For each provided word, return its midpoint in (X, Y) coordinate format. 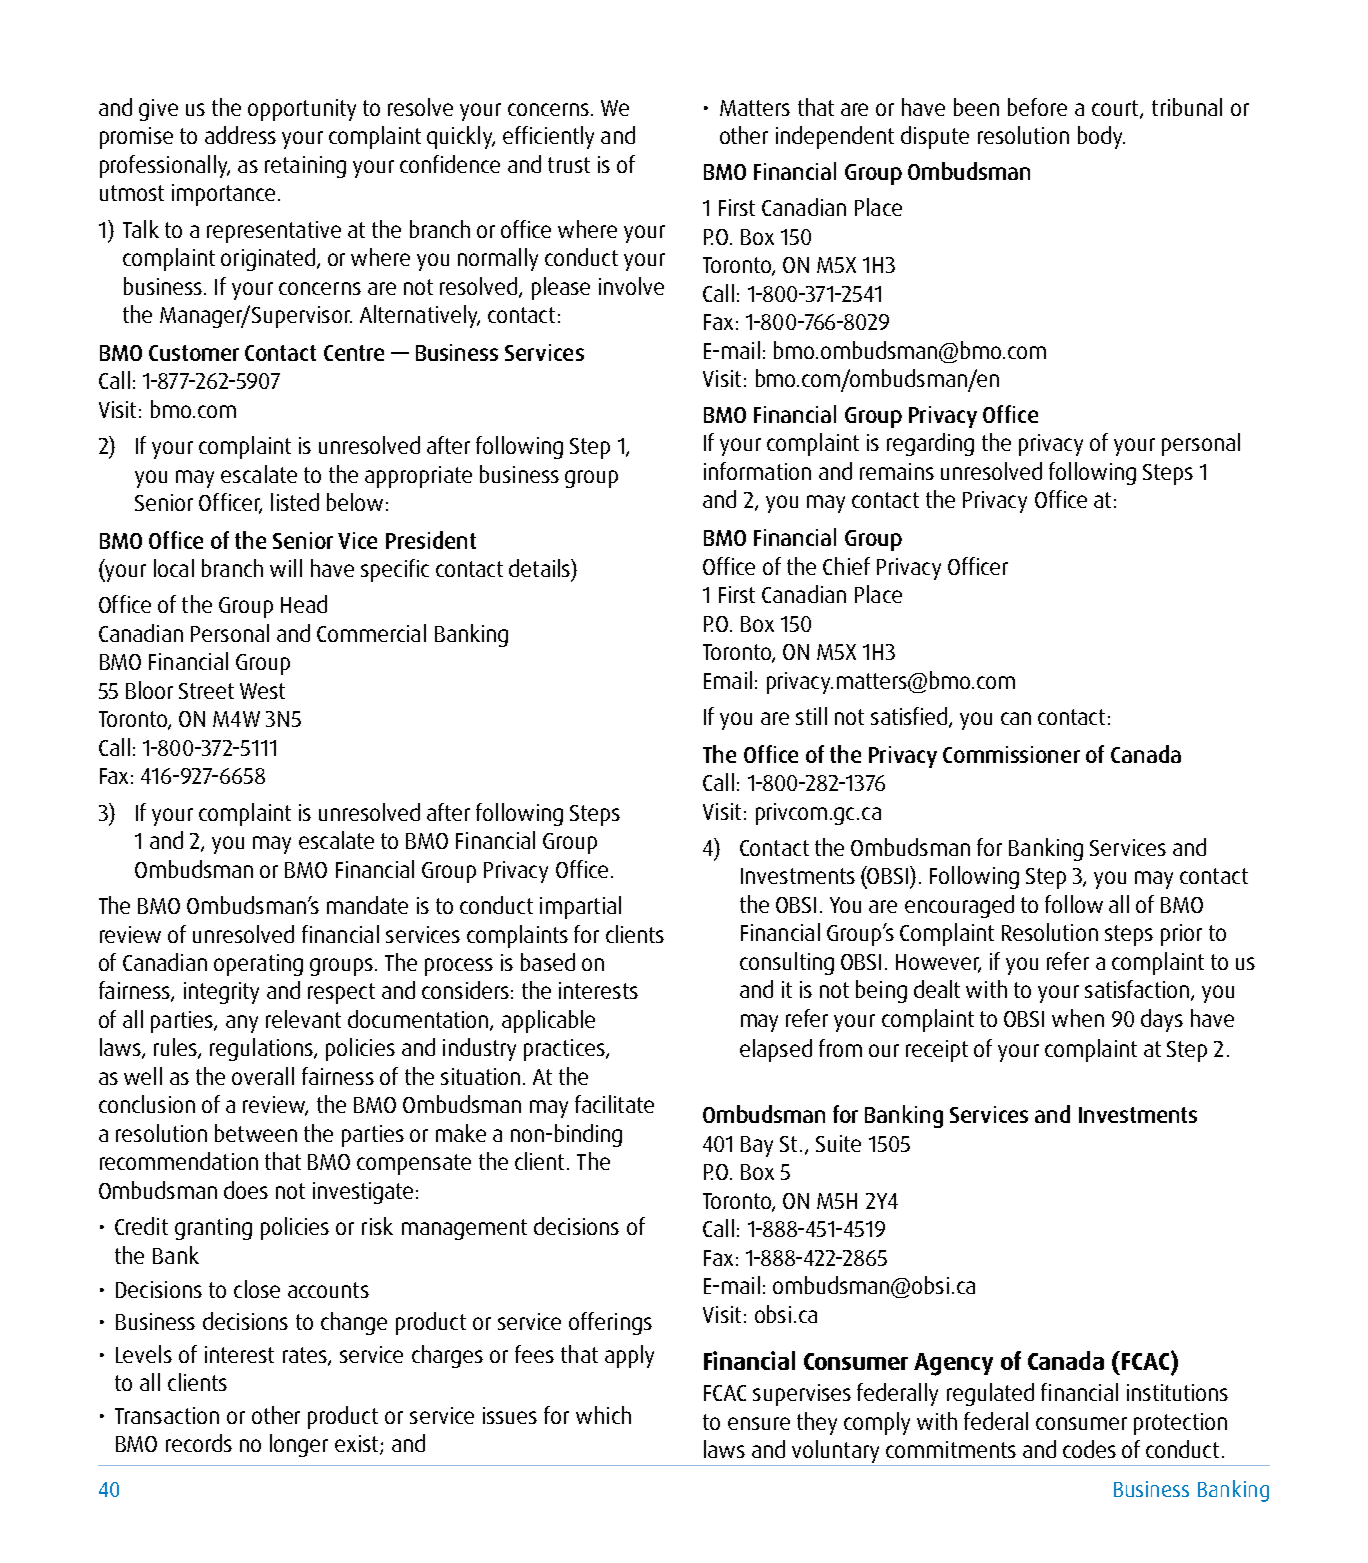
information (757, 471)
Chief (846, 566)
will (286, 568)
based (548, 962)
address (240, 135)
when (1078, 1018)
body (1101, 137)
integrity (221, 993)
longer (299, 1445)
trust (569, 165)
